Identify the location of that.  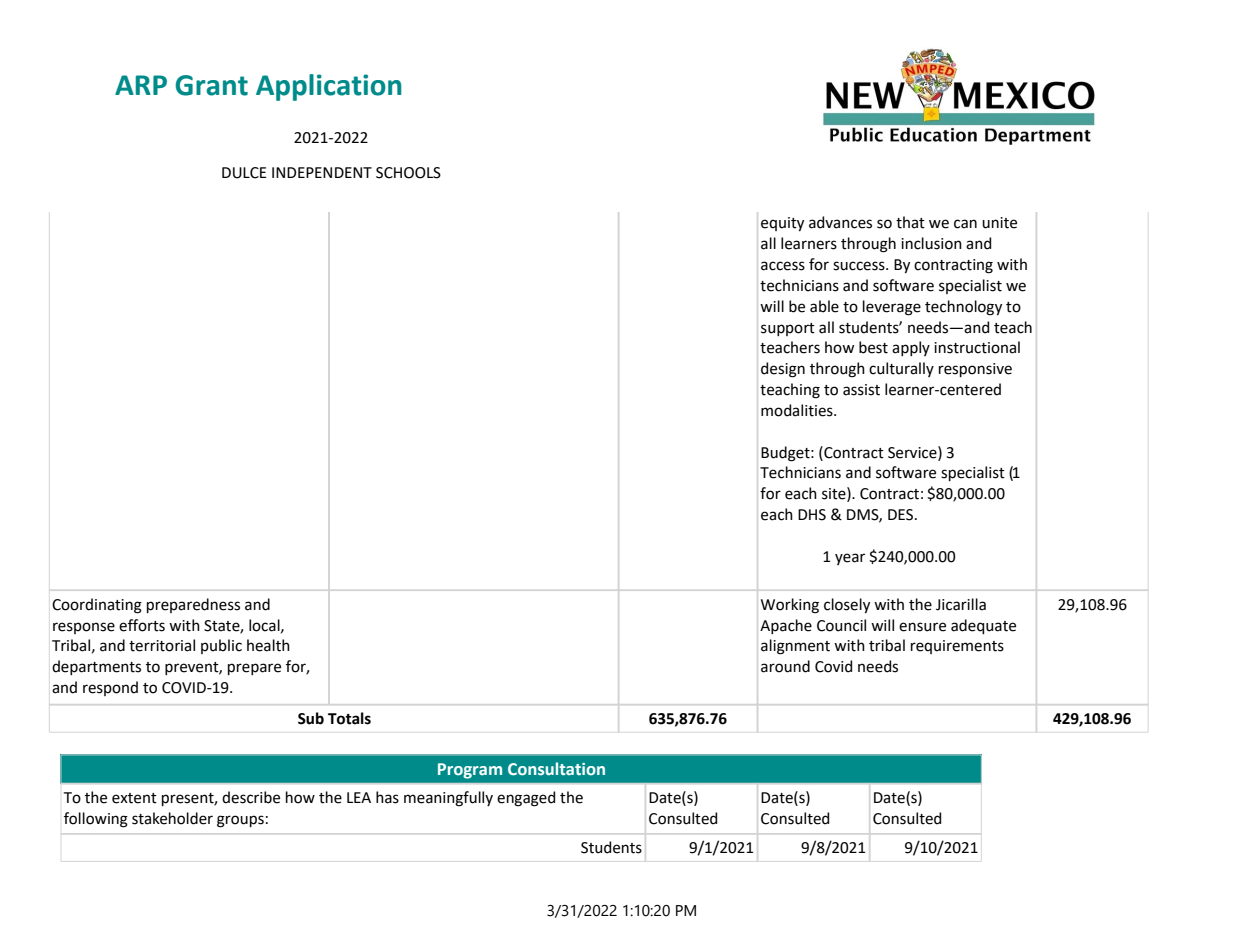
(910, 222).
